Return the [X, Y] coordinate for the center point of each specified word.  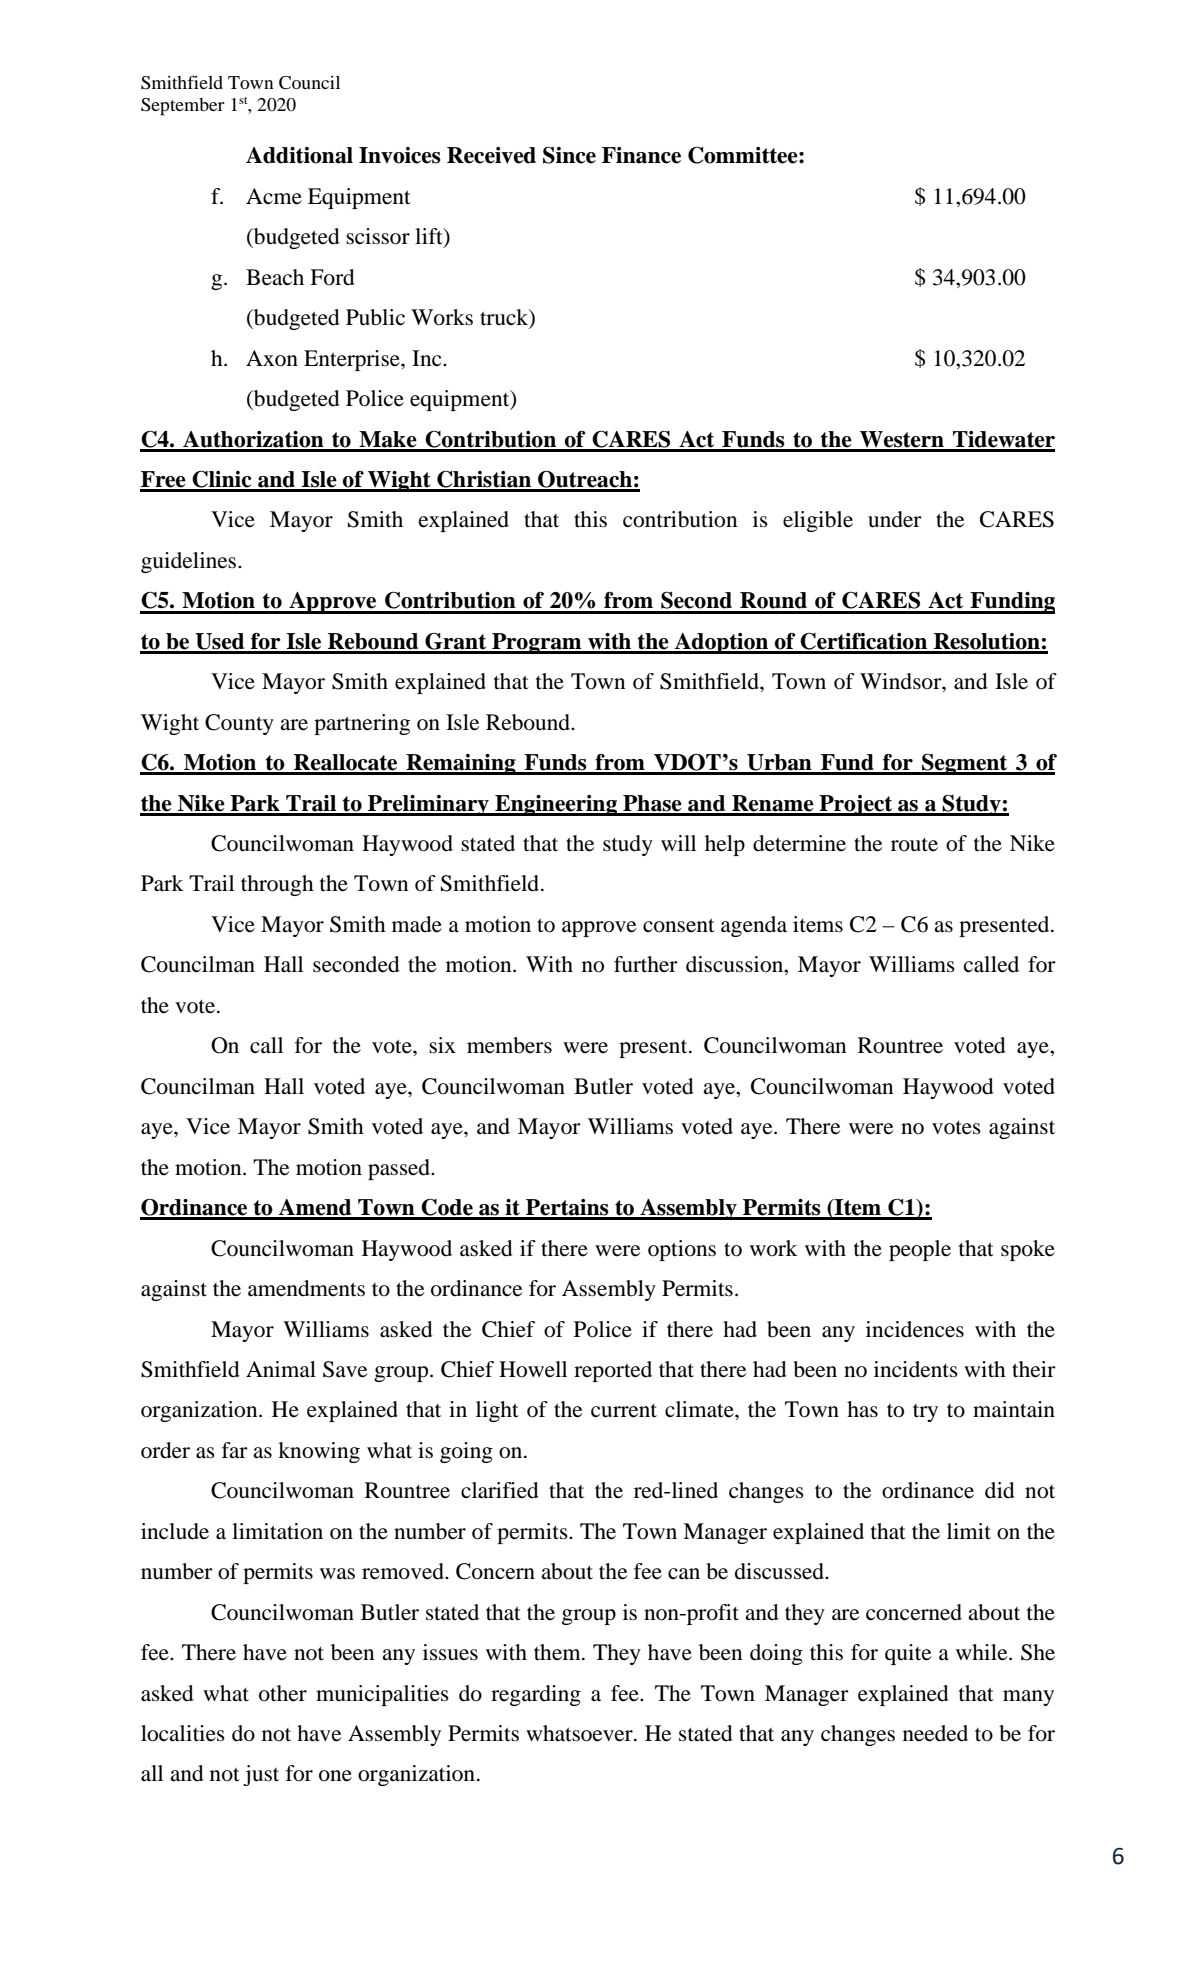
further [646, 964]
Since [569, 155]
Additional [299, 155]
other [283, 1693]
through [277, 885]
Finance [641, 155]
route [914, 845]
